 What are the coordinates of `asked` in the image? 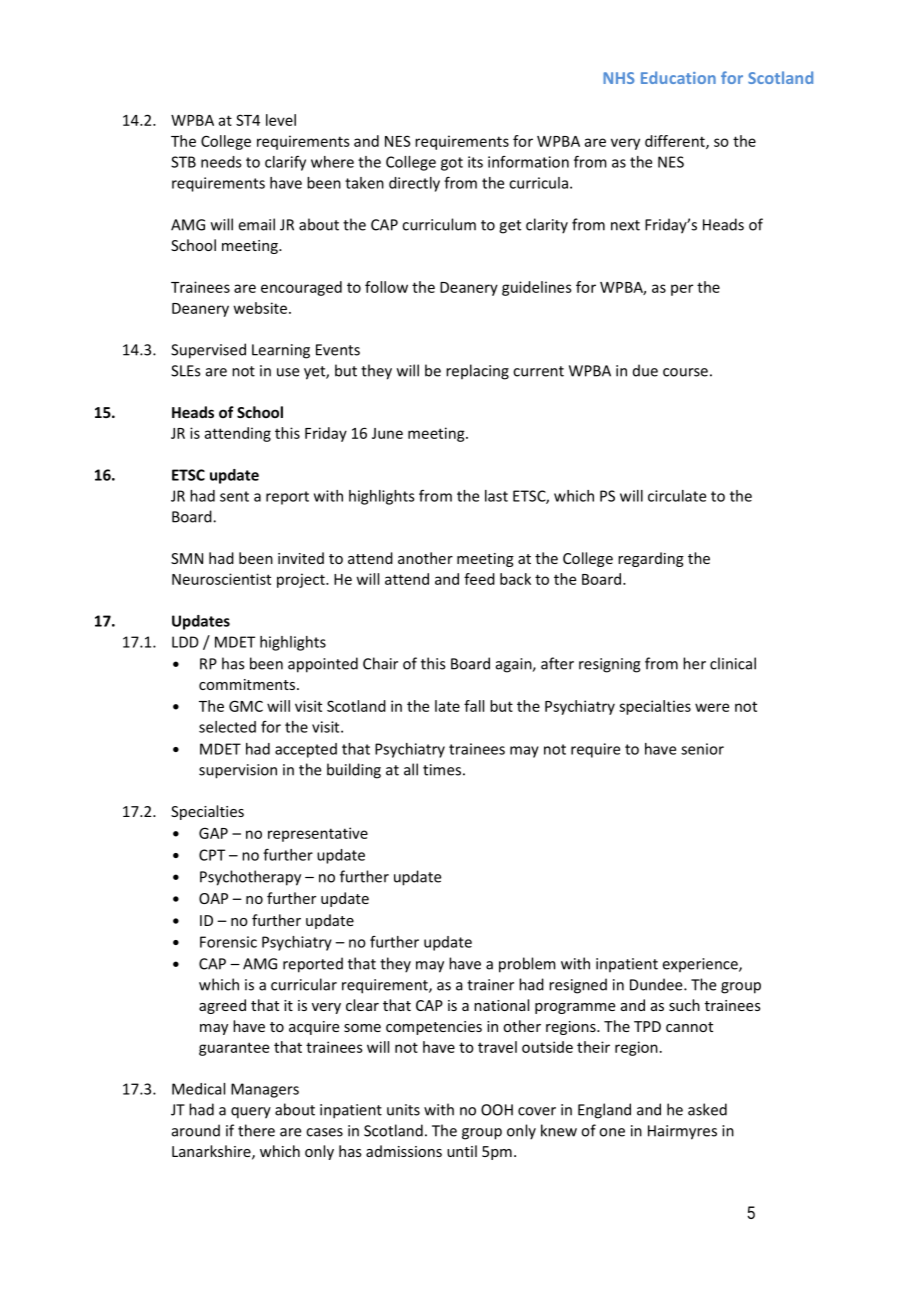 It's located at (707, 1109).
